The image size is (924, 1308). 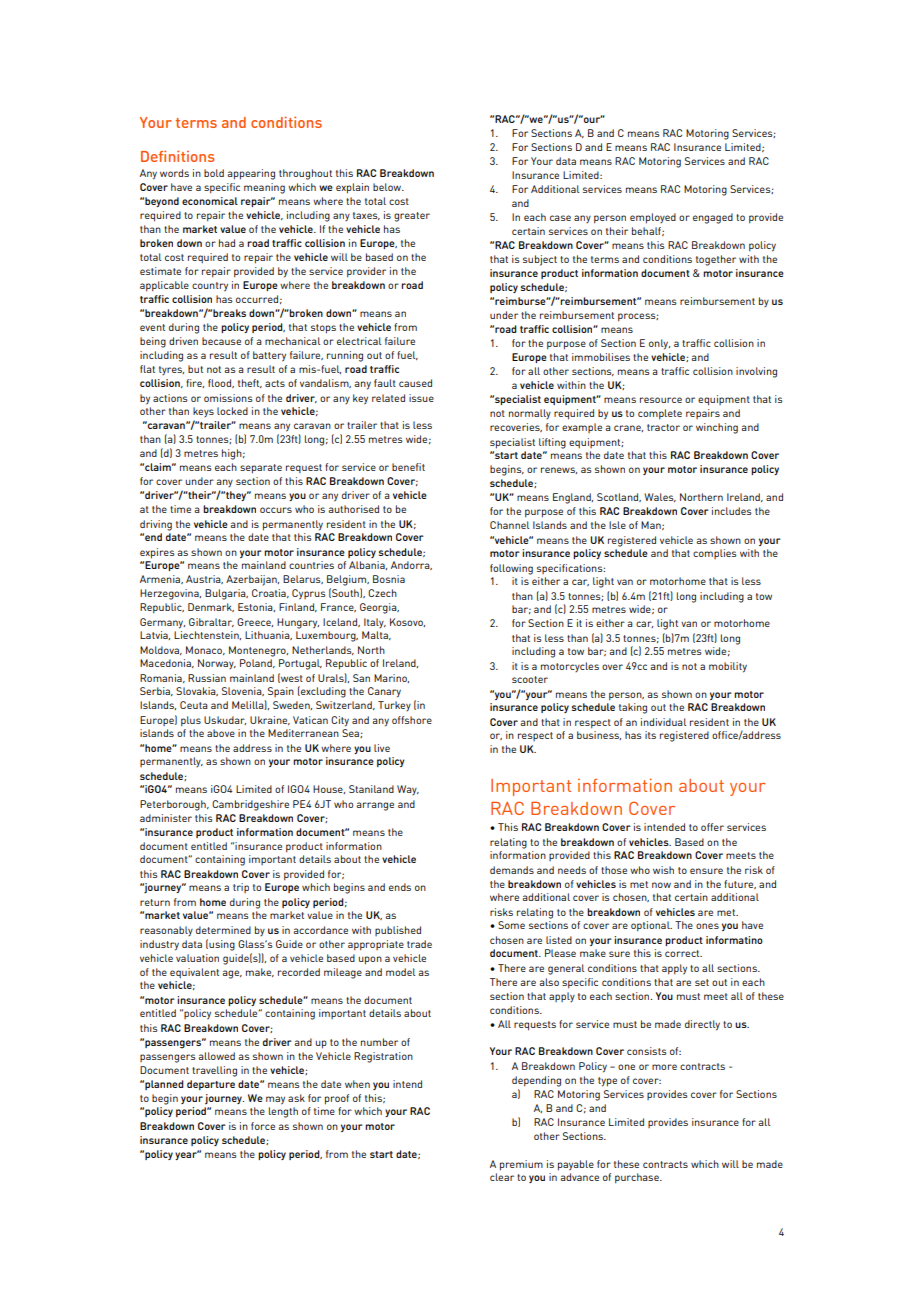 What do you see at coordinates (214, 173) in the document?
I see `bold` at bounding box center [214, 173].
